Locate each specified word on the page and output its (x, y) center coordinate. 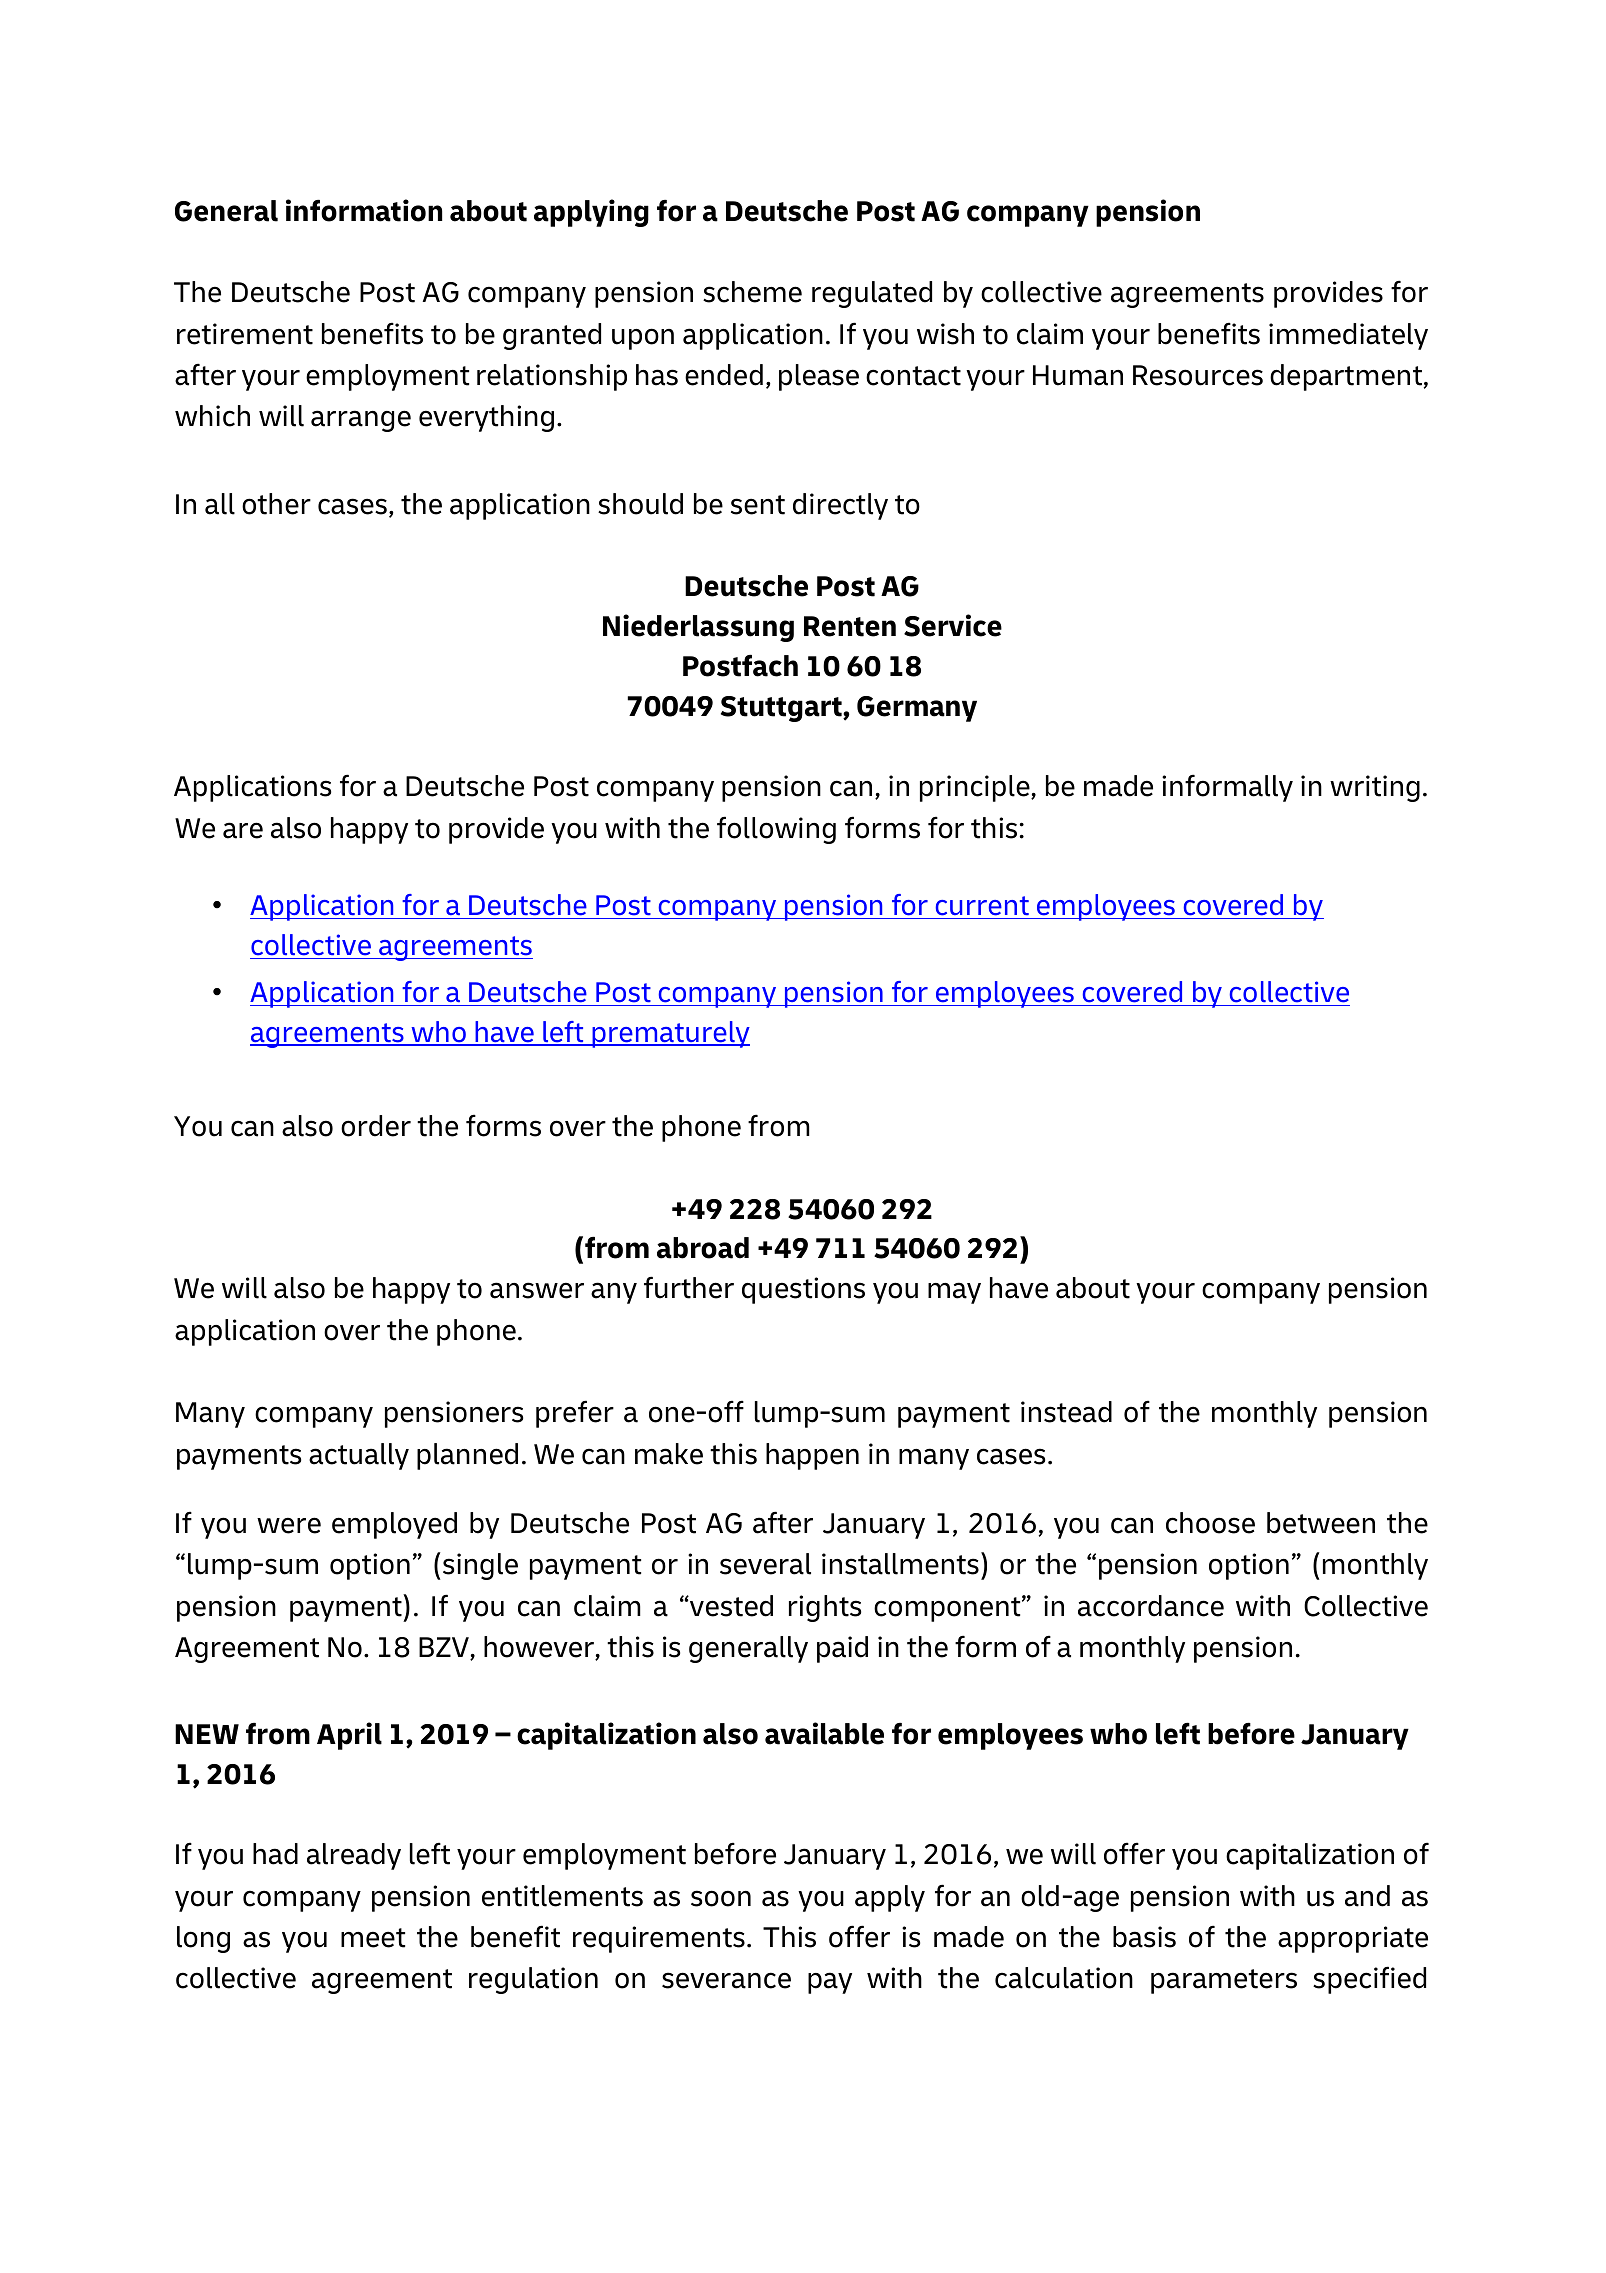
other (276, 504)
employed (394, 1525)
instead (1066, 1412)
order (376, 1126)
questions (803, 1290)
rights (825, 1608)
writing (1375, 788)
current (982, 906)
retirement (245, 334)
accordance (1151, 1606)
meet (373, 1938)
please (819, 377)
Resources (1198, 375)
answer (537, 1290)
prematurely (670, 1034)
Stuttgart (782, 709)
